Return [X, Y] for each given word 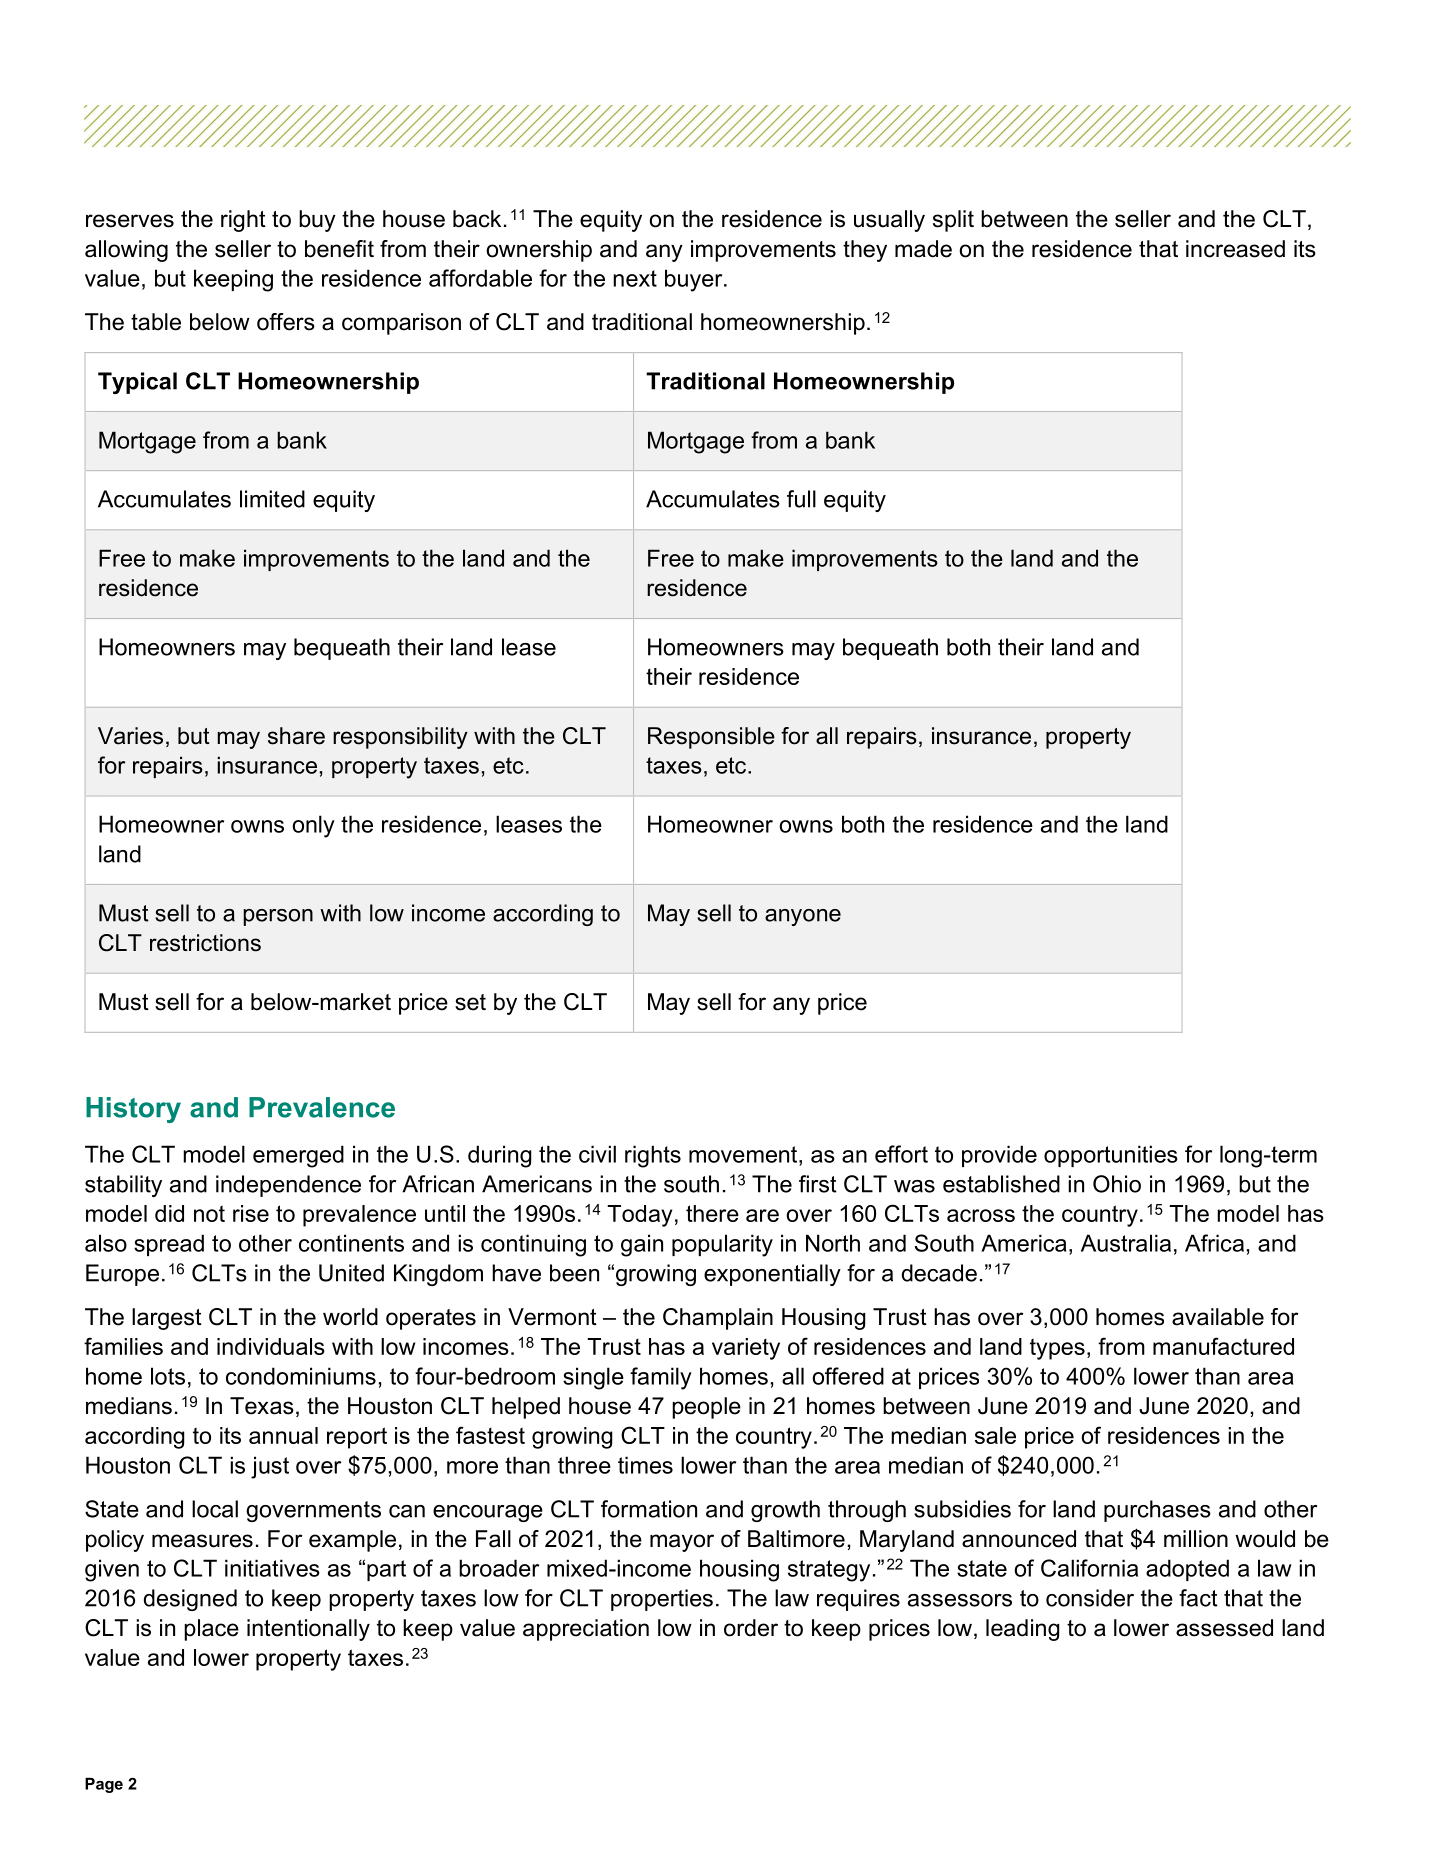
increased [1235, 249]
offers [286, 322]
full [801, 499]
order [751, 1628]
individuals [271, 1346]
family [661, 1378]
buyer [695, 280]
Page [104, 1785]
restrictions [205, 943]
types [1057, 1349]
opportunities [1111, 1156]
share [296, 736]
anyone [803, 917]
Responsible [711, 738]
